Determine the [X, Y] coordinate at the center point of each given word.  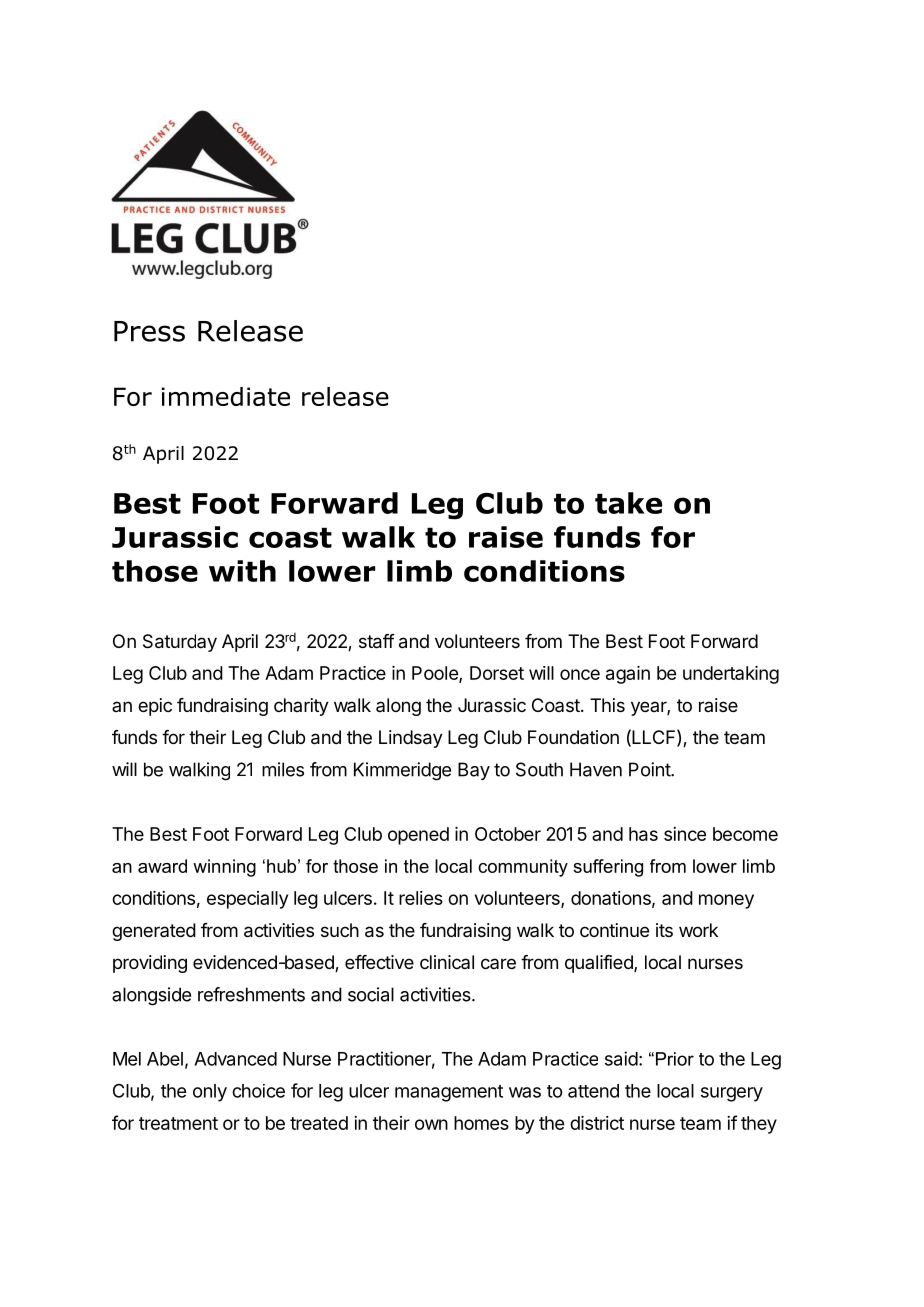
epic [155, 707]
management [449, 1093]
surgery [732, 1094]
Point [650, 769]
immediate [226, 396]
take [628, 503]
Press [149, 331]
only [210, 1093]
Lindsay [411, 739]
